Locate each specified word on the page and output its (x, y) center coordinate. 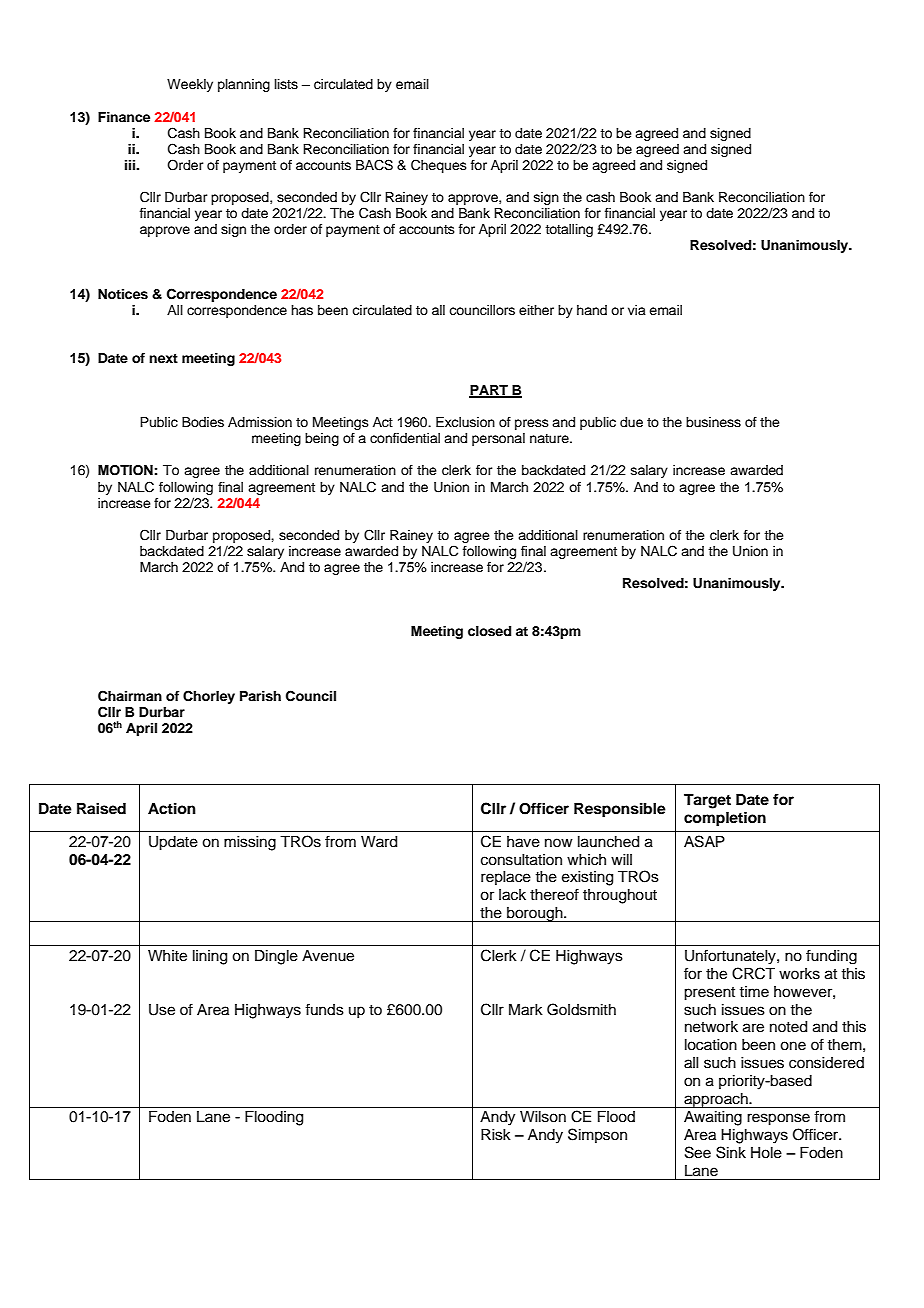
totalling (569, 230)
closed (489, 631)
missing (250, 843)
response (778, 1119)
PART (489, 391)
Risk (496, 1135)
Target (707, 801)
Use (162, 1010)
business (713, 422)
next (163, 358)
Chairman (130, 696)
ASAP (704, 841)
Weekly (190, 85)
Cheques (439, 166)
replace (506, 878)
